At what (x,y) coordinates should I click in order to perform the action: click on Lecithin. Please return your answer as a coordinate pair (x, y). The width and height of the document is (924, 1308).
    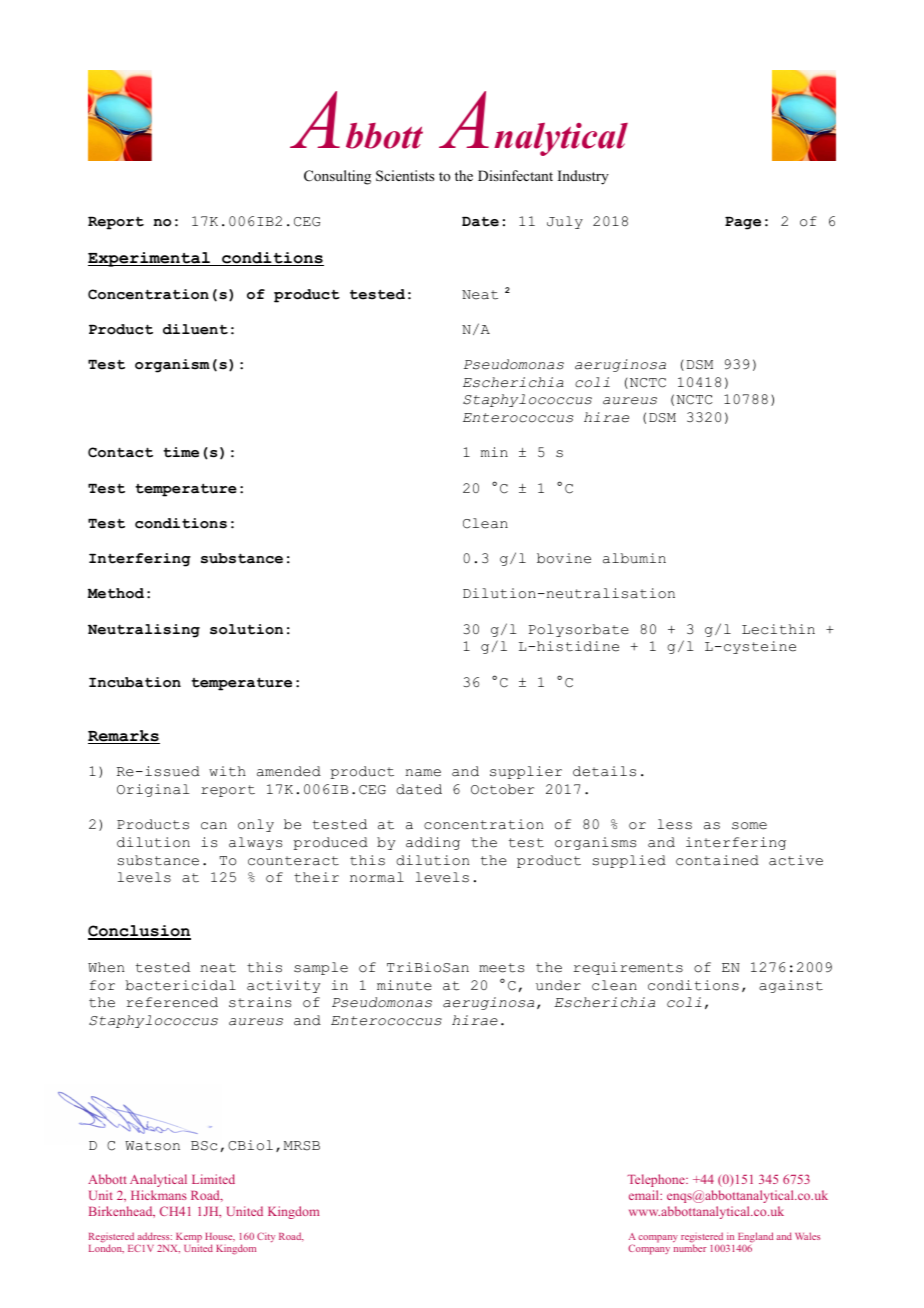
    Looking at the image, I should click on (778, 629).
